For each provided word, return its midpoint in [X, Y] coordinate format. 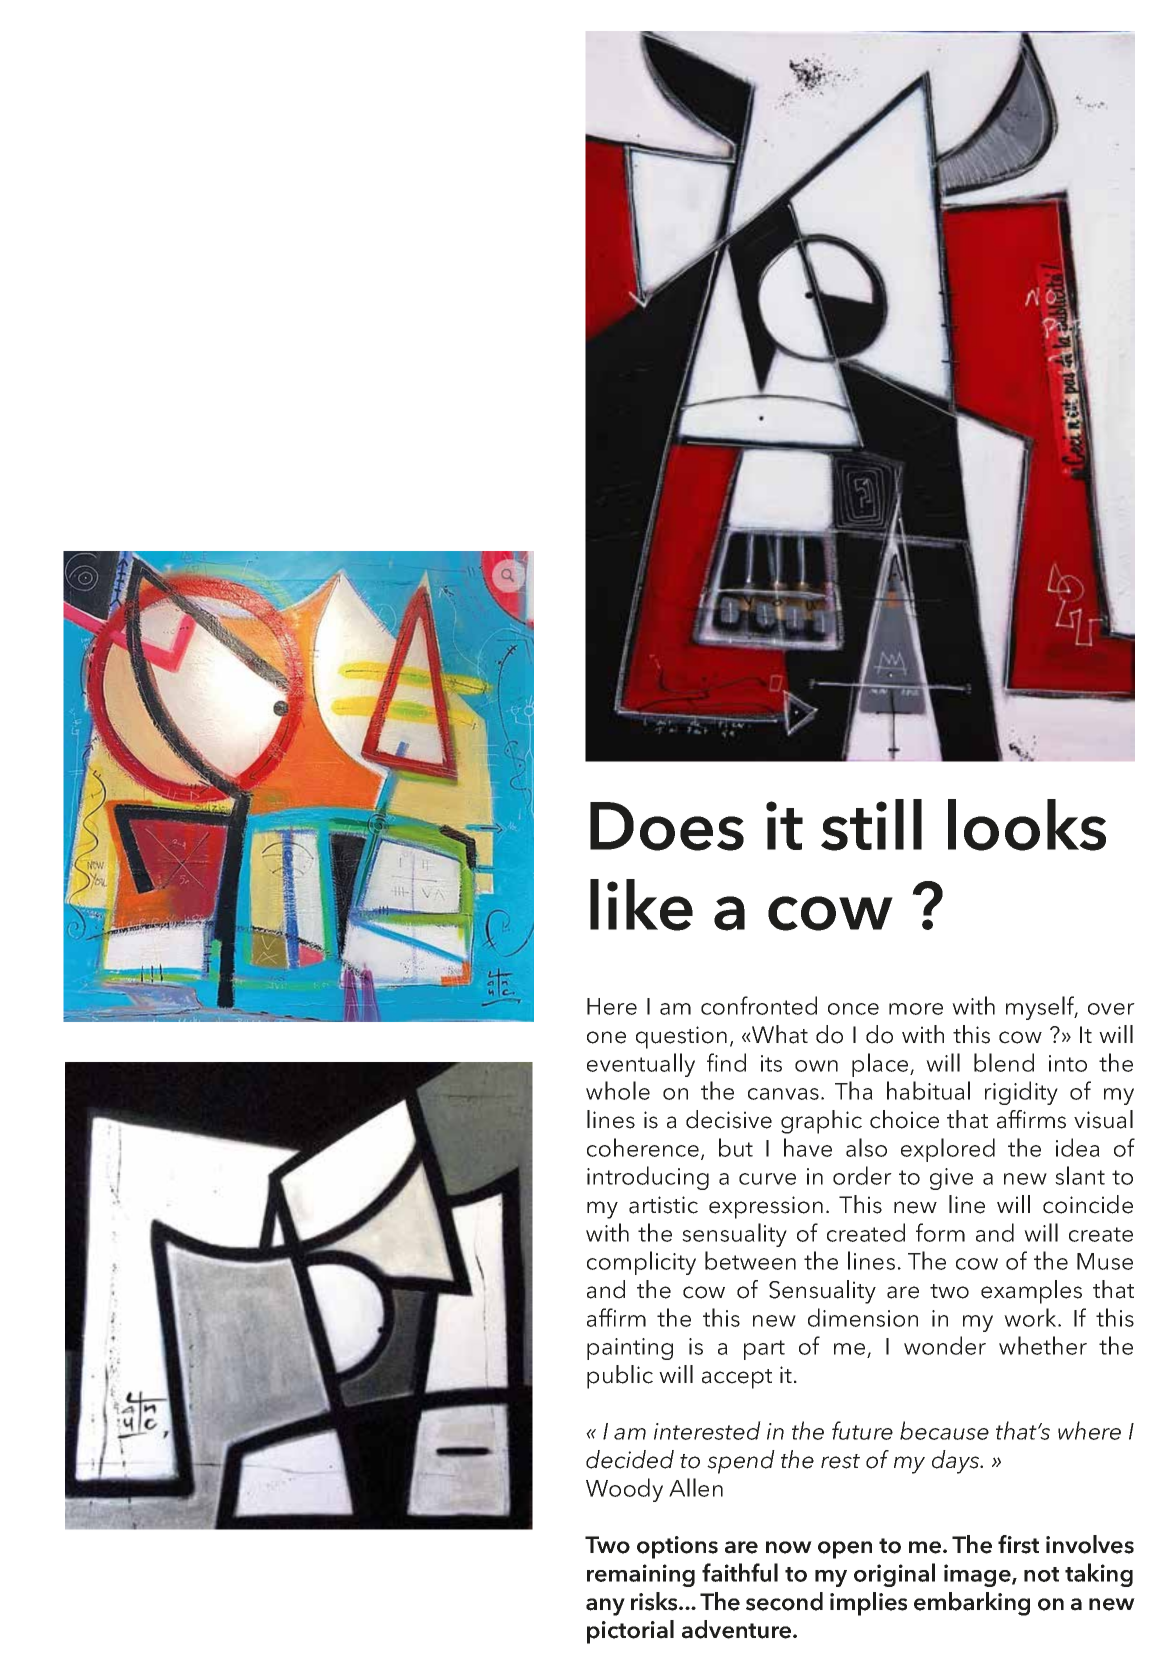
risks [655, 1601]
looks [1027, 825]
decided [630, 1459]
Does [667, 826]
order [862, 1175]
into [1068, 1063]
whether [1043, 1345]
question [681, 1037]
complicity [641, 1263]
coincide [1088, 1204]
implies [868, 1604]
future [862, 1430]
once [853, 1009]
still [871, 825]
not [1041, 1574]
